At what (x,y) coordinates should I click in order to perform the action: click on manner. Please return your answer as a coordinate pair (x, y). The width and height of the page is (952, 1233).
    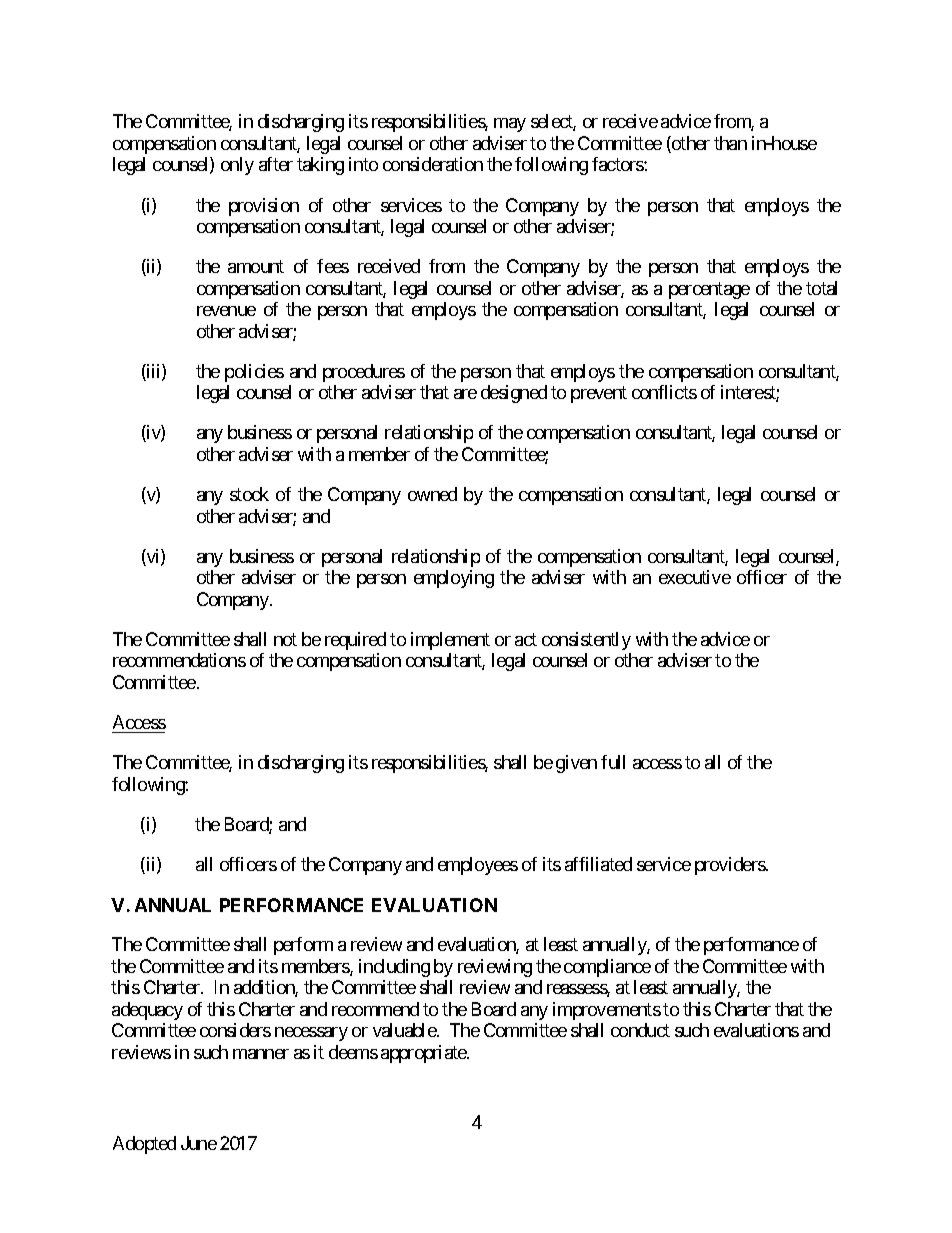
    Looking at the image, I should click on (261, 1054).
